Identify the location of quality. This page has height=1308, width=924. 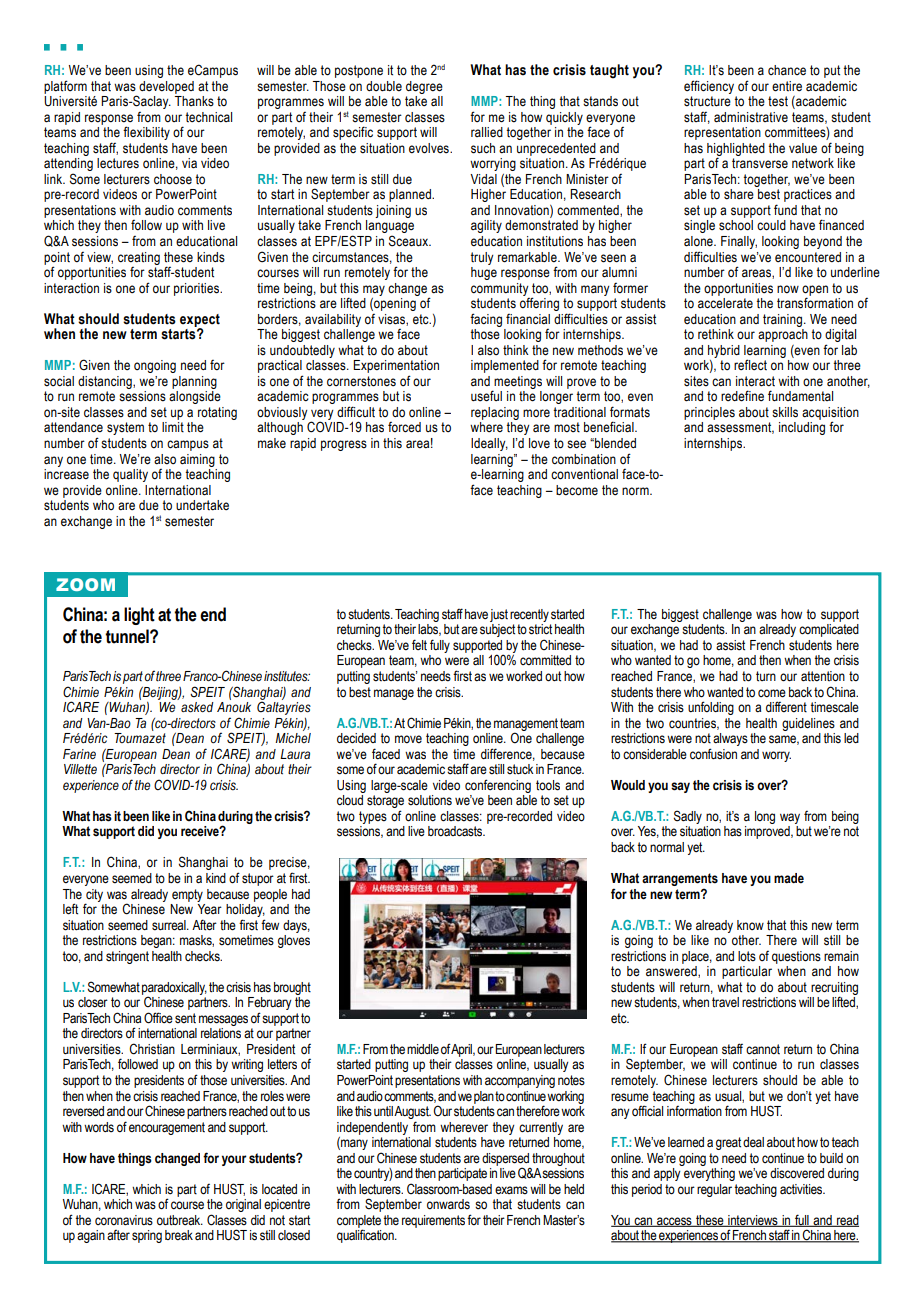
(130, 475).
